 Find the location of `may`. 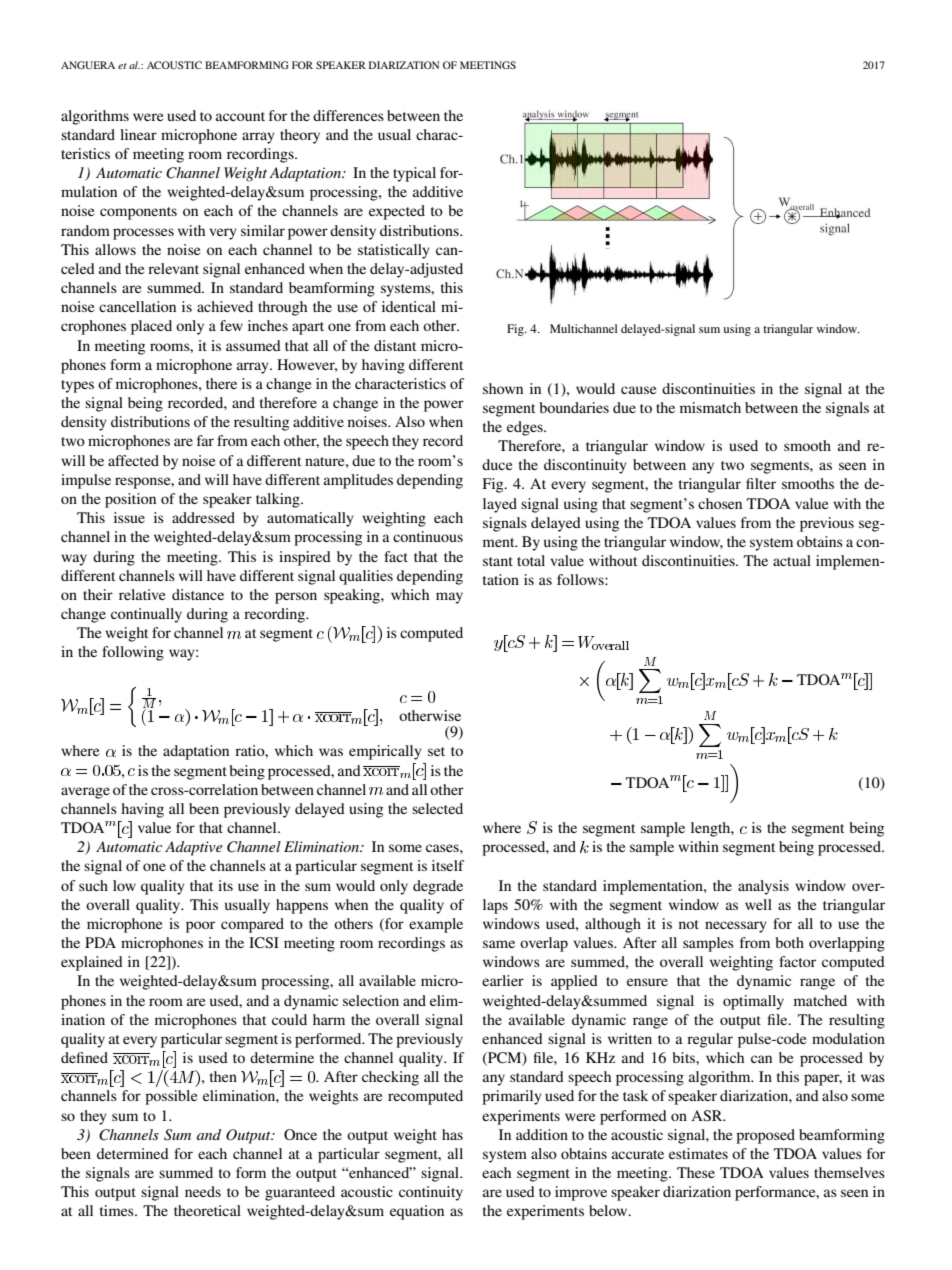

may is located at coordinates (449, 598).
